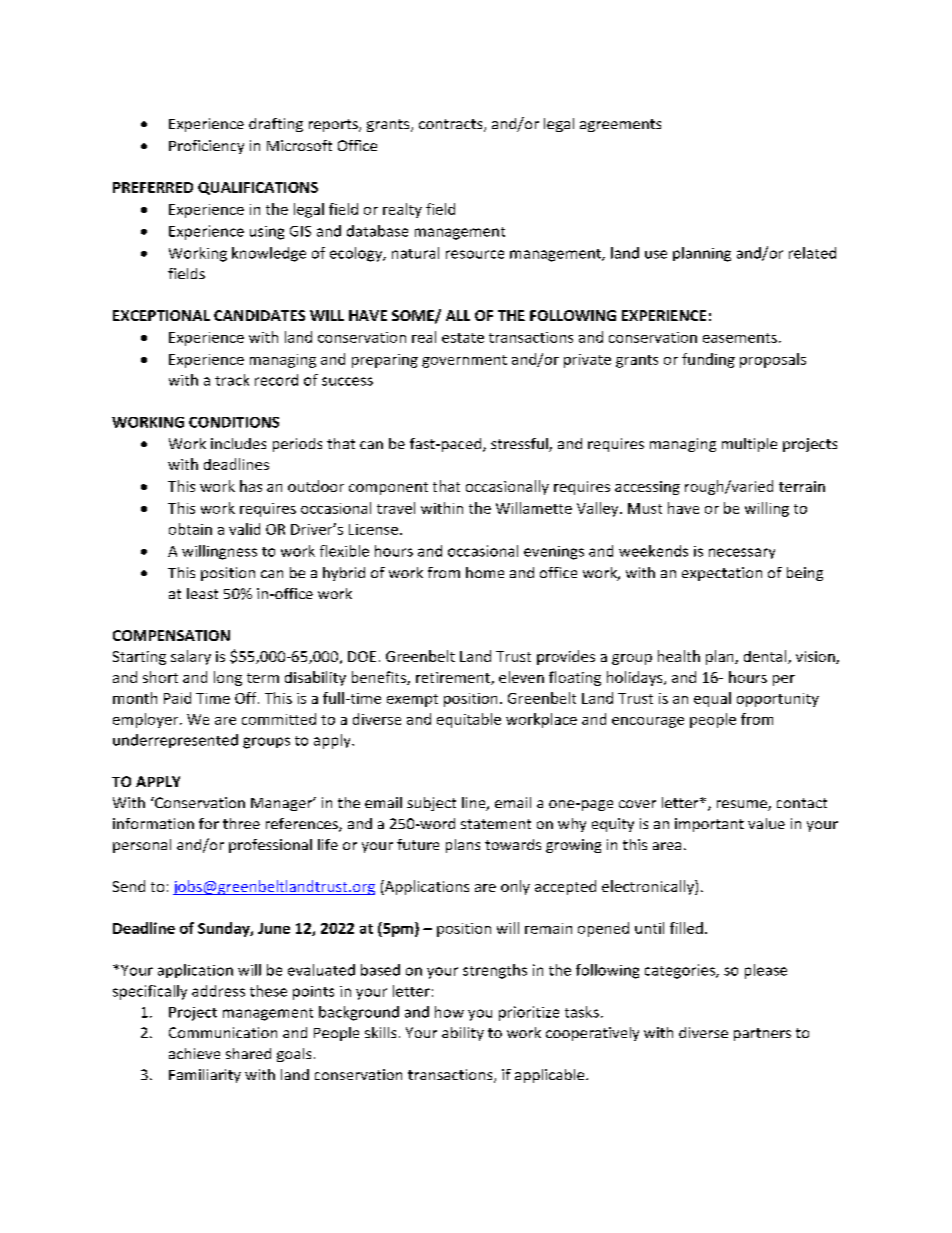  Describe the element at coordinates (202, 593) in the page. I see `least` at that location.
